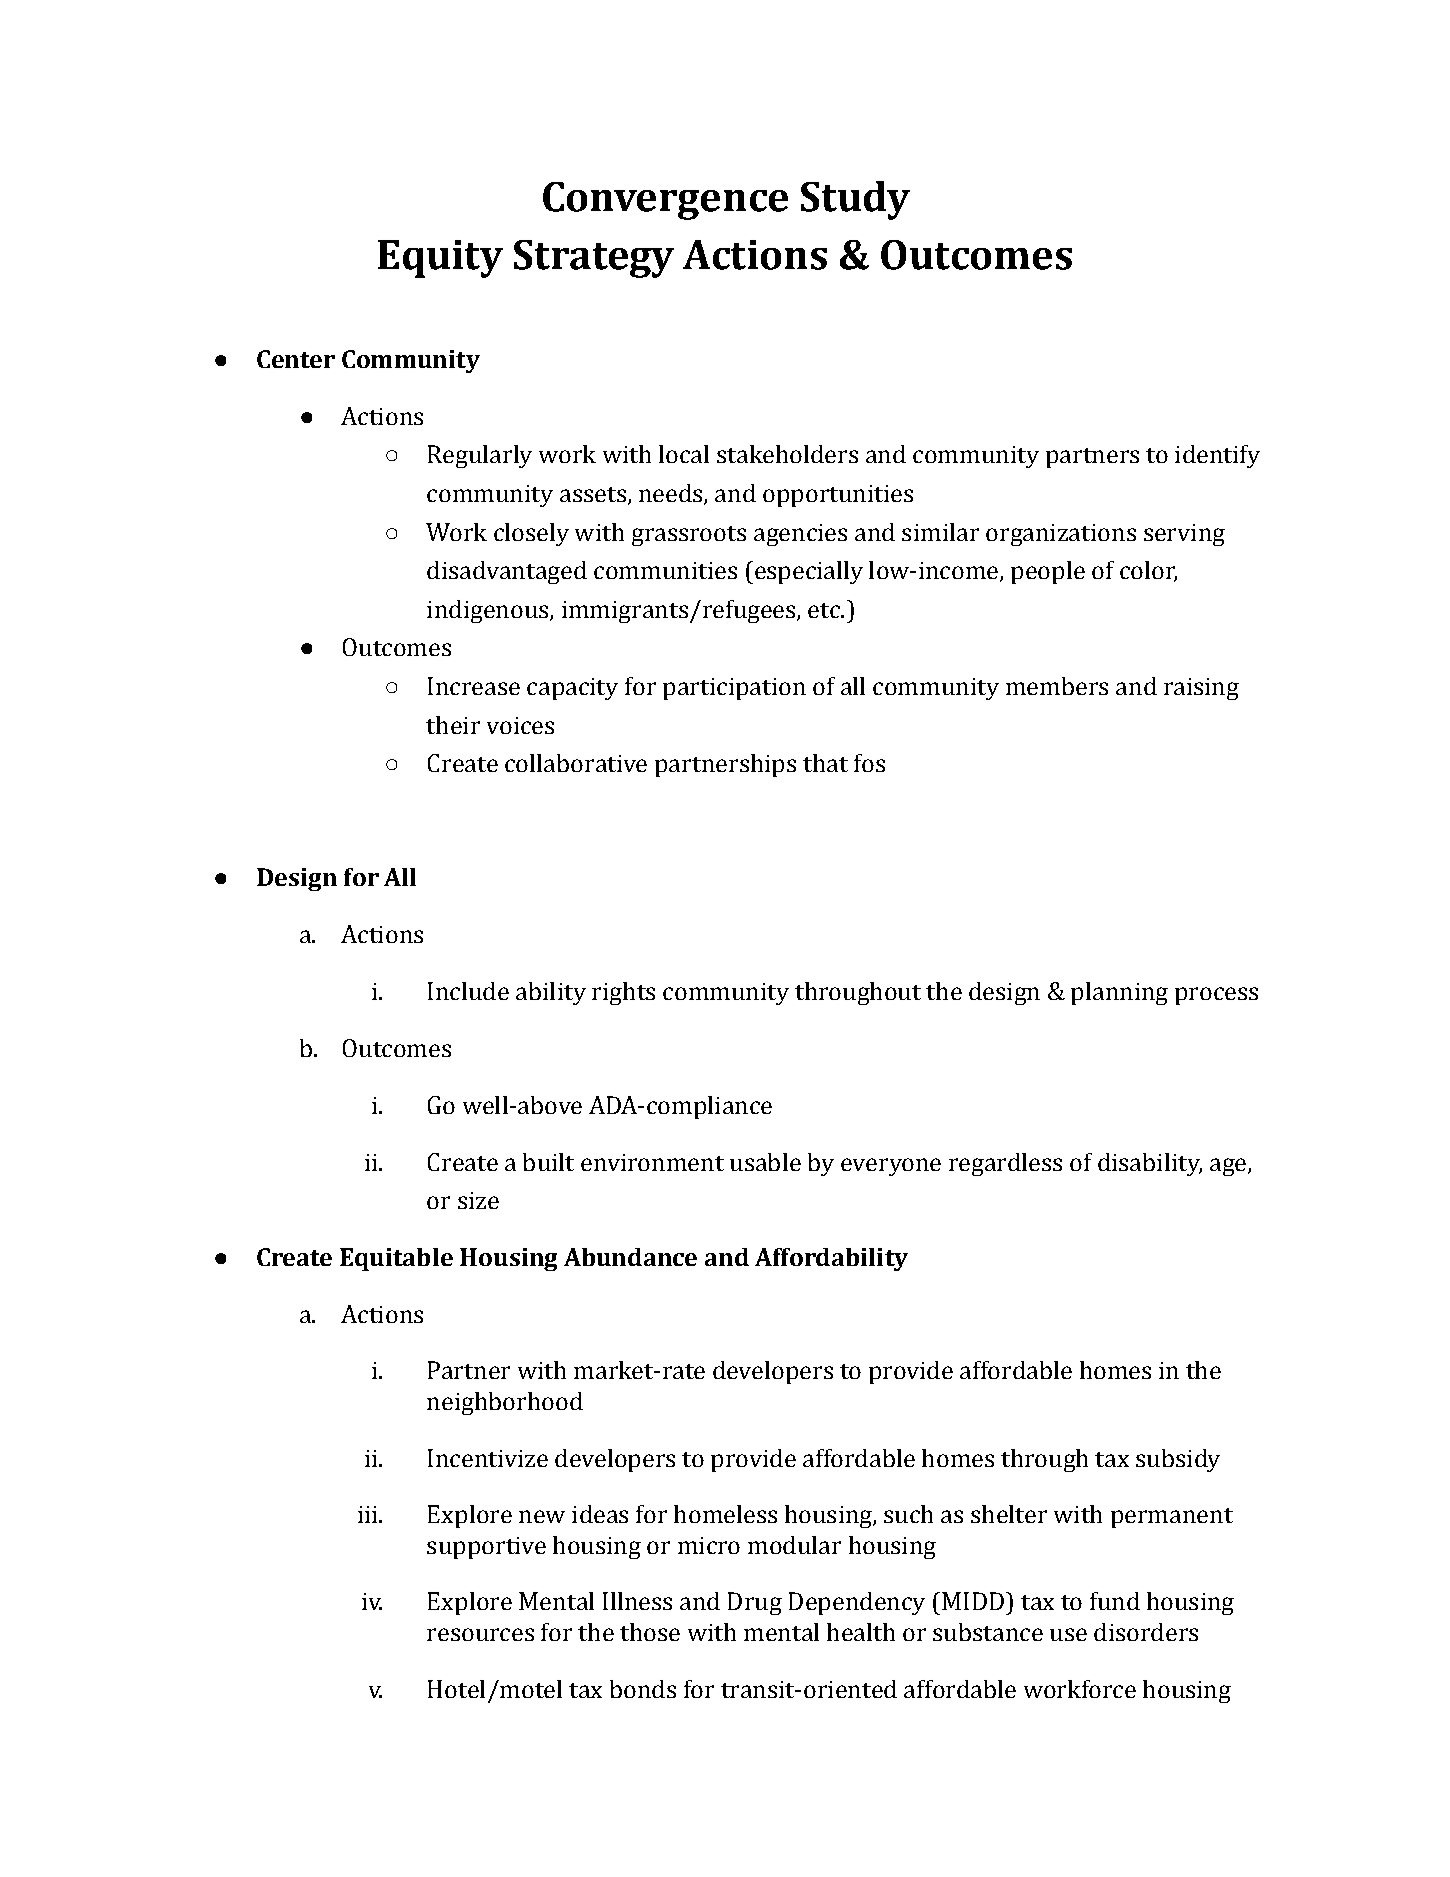  What do you see at coordinates (480, 1634) in the image?
I see `resources` at bounding box center [480, 1634].
